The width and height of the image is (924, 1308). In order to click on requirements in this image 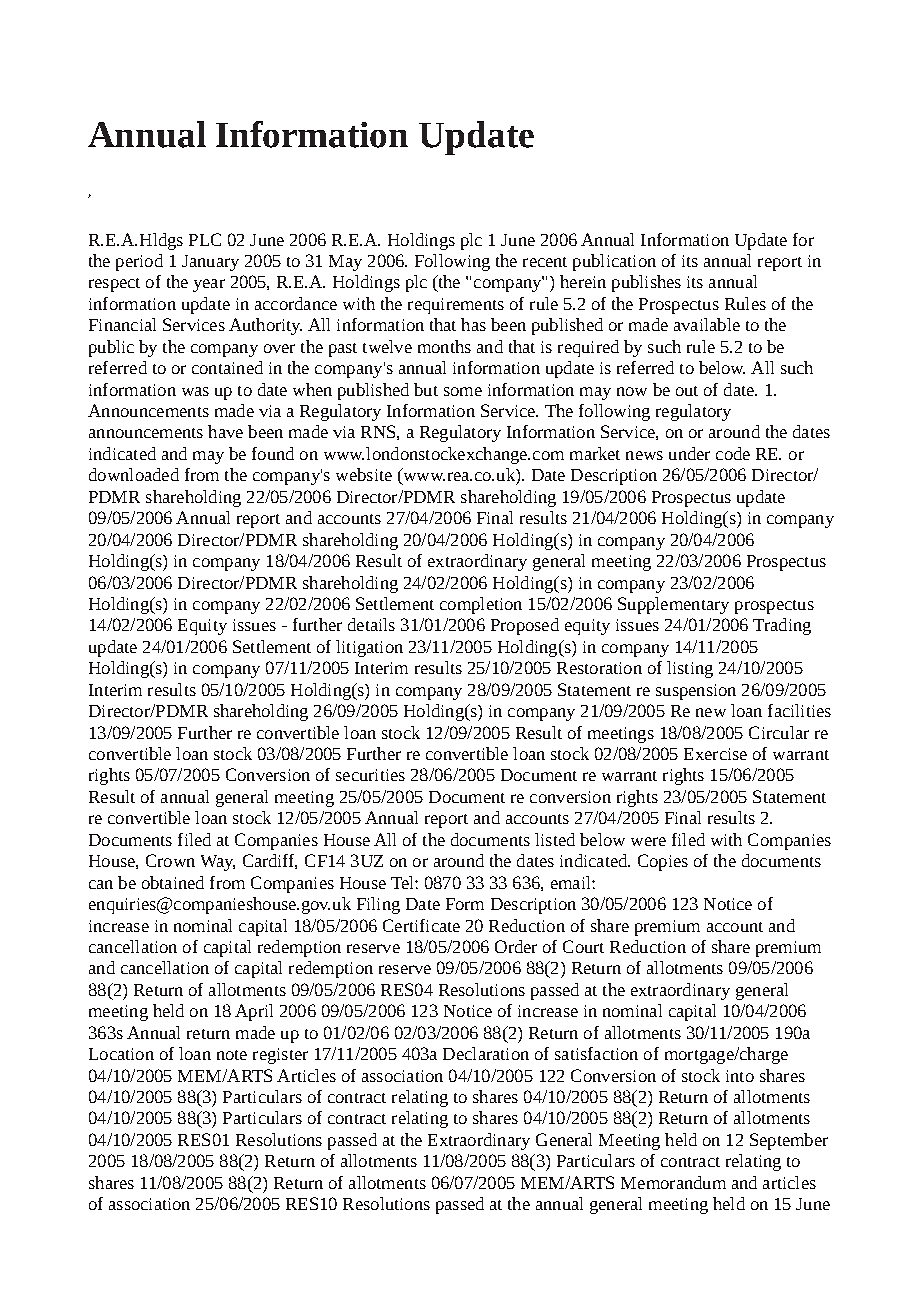, I will do `click(456, 306)`.
